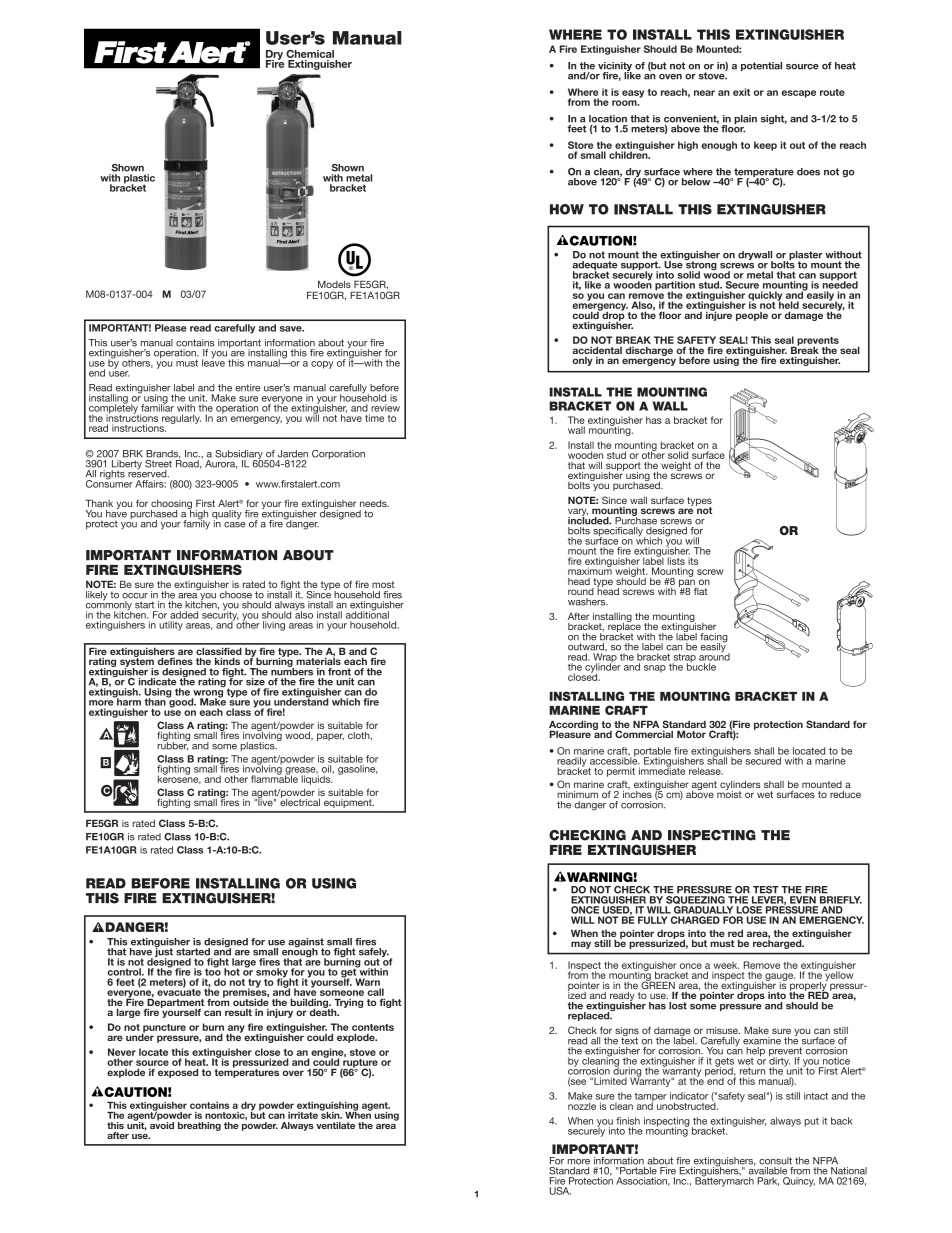  Describe the element at coordinates (693, 561) in the image. I see `its` at that location.
